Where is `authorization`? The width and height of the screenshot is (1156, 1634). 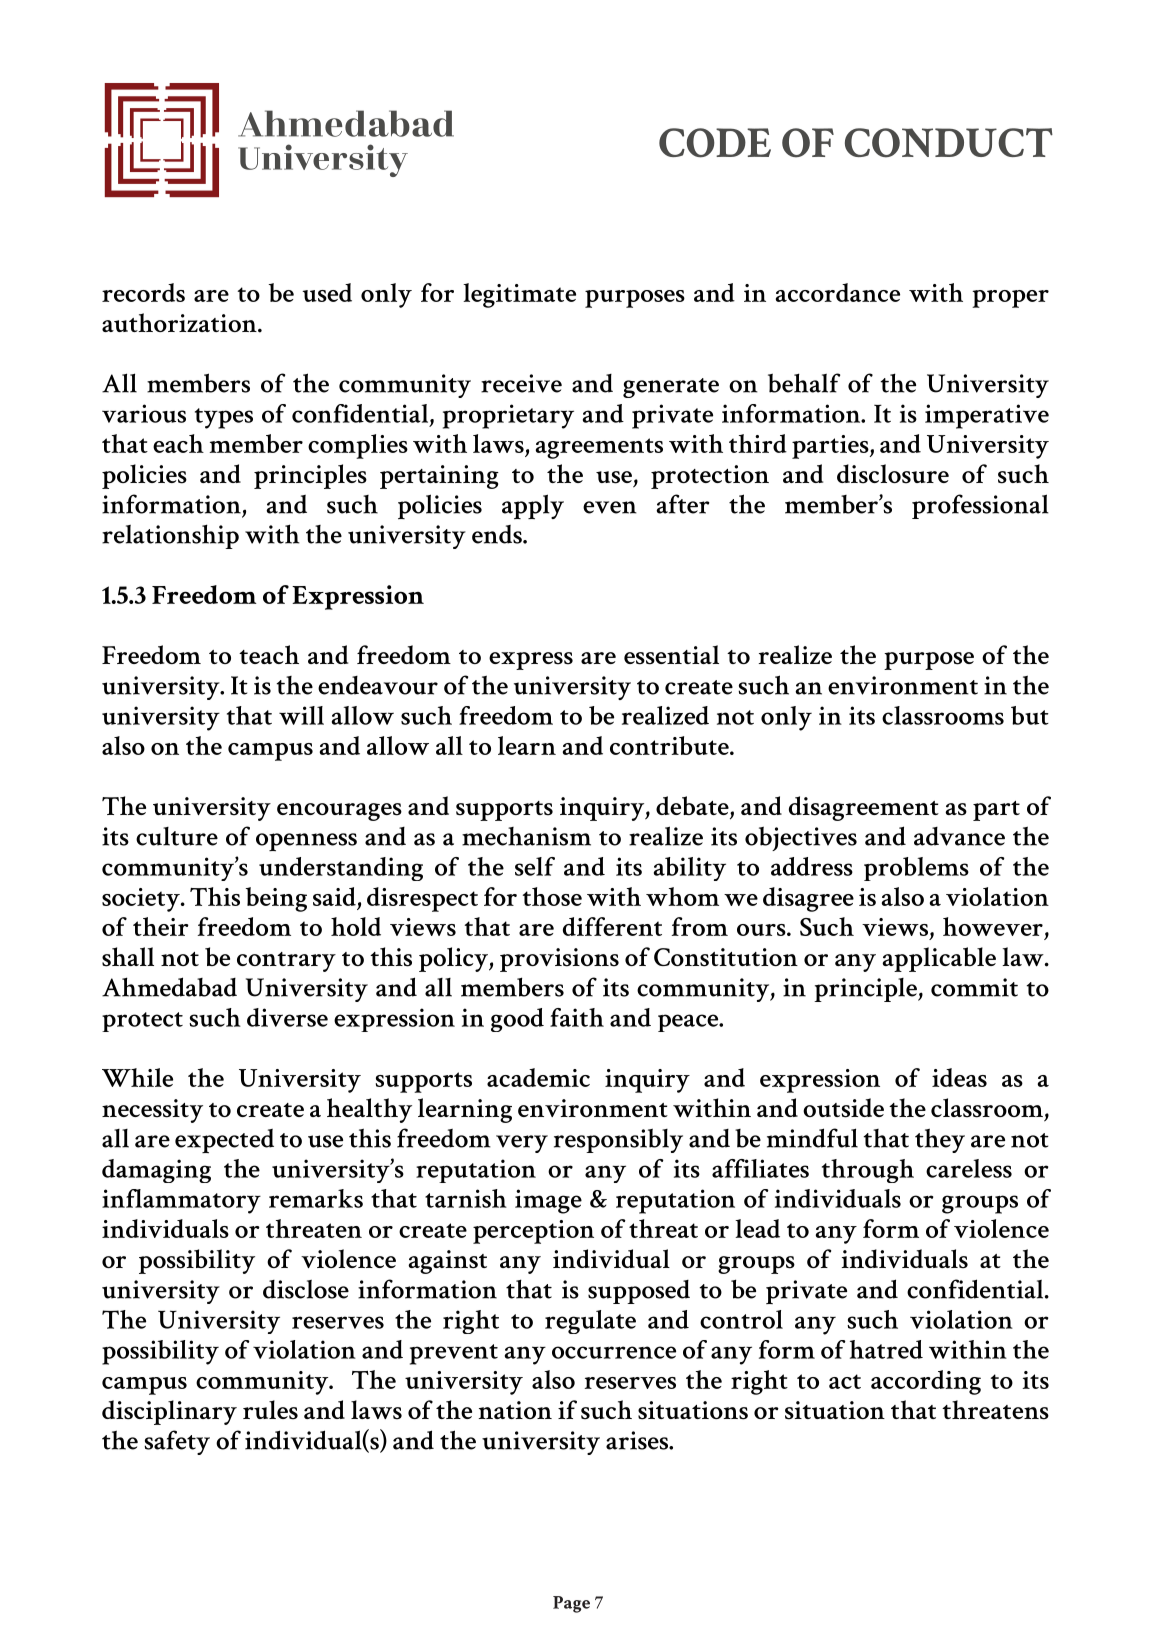 authorization is located at coordinates (180, 322).
